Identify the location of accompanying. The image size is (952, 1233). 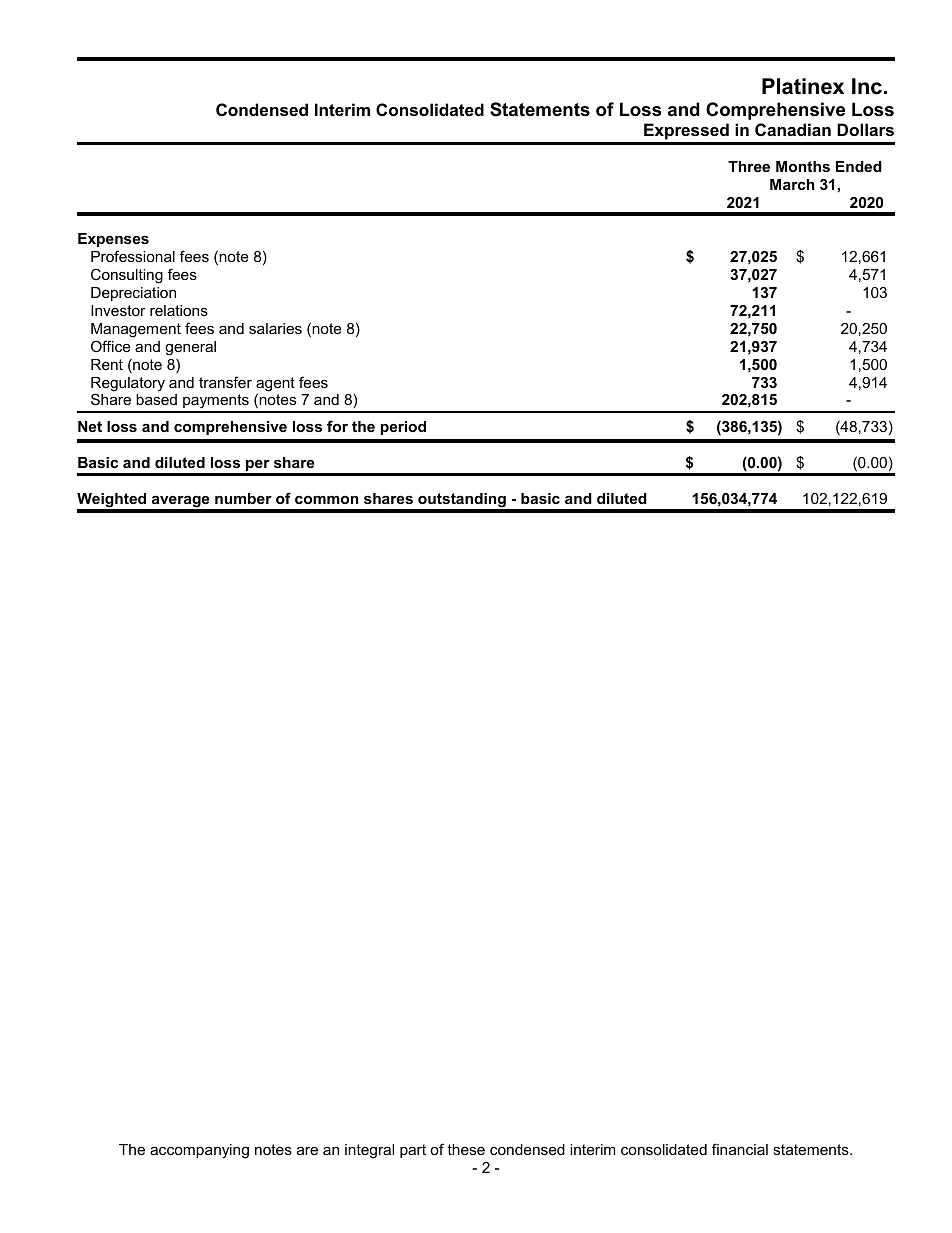
(199, 1151).
